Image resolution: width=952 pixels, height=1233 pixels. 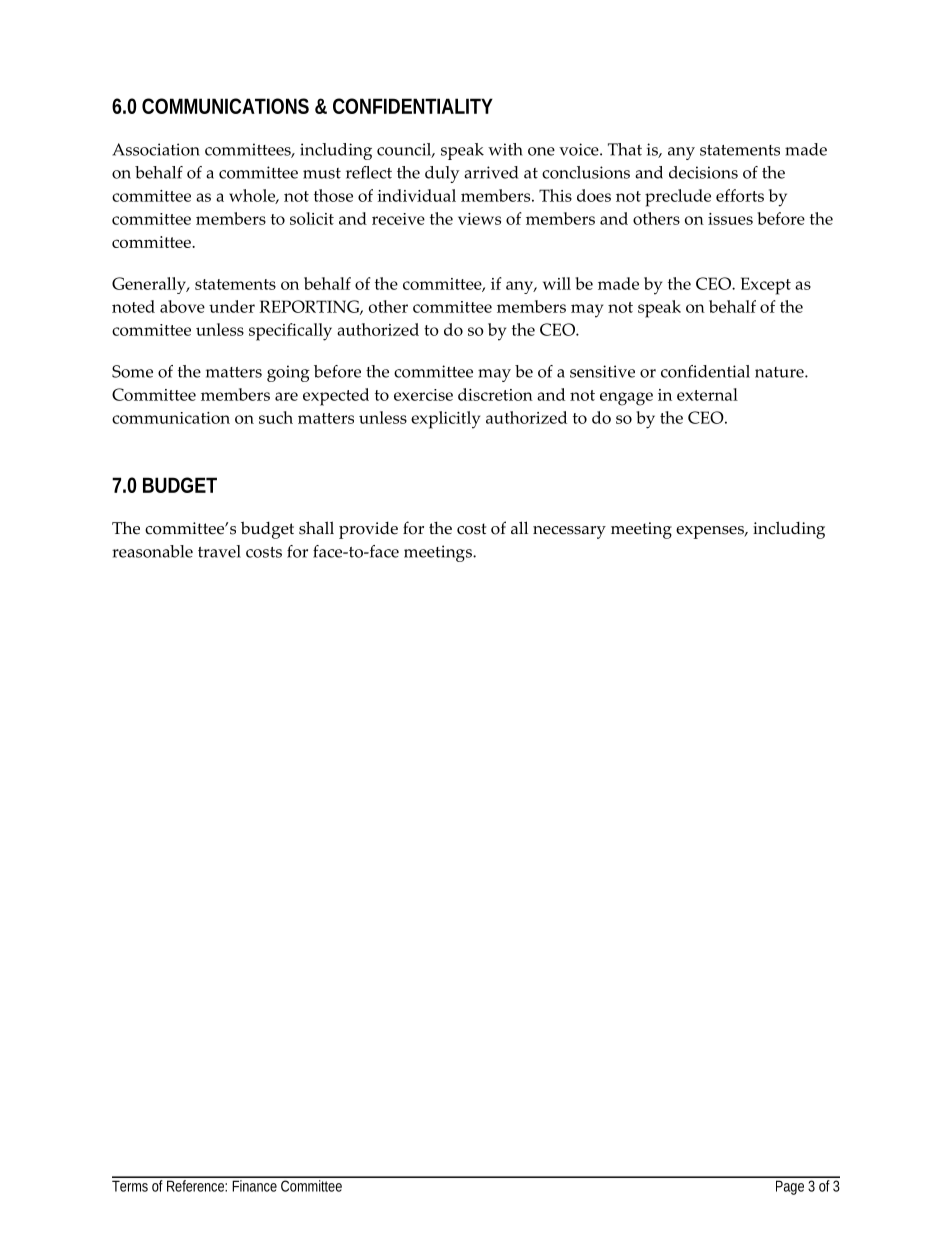 What do you see at coordinates (219, 551) in the screenshot?
I see `travel` at bounding box center [219, 551].
